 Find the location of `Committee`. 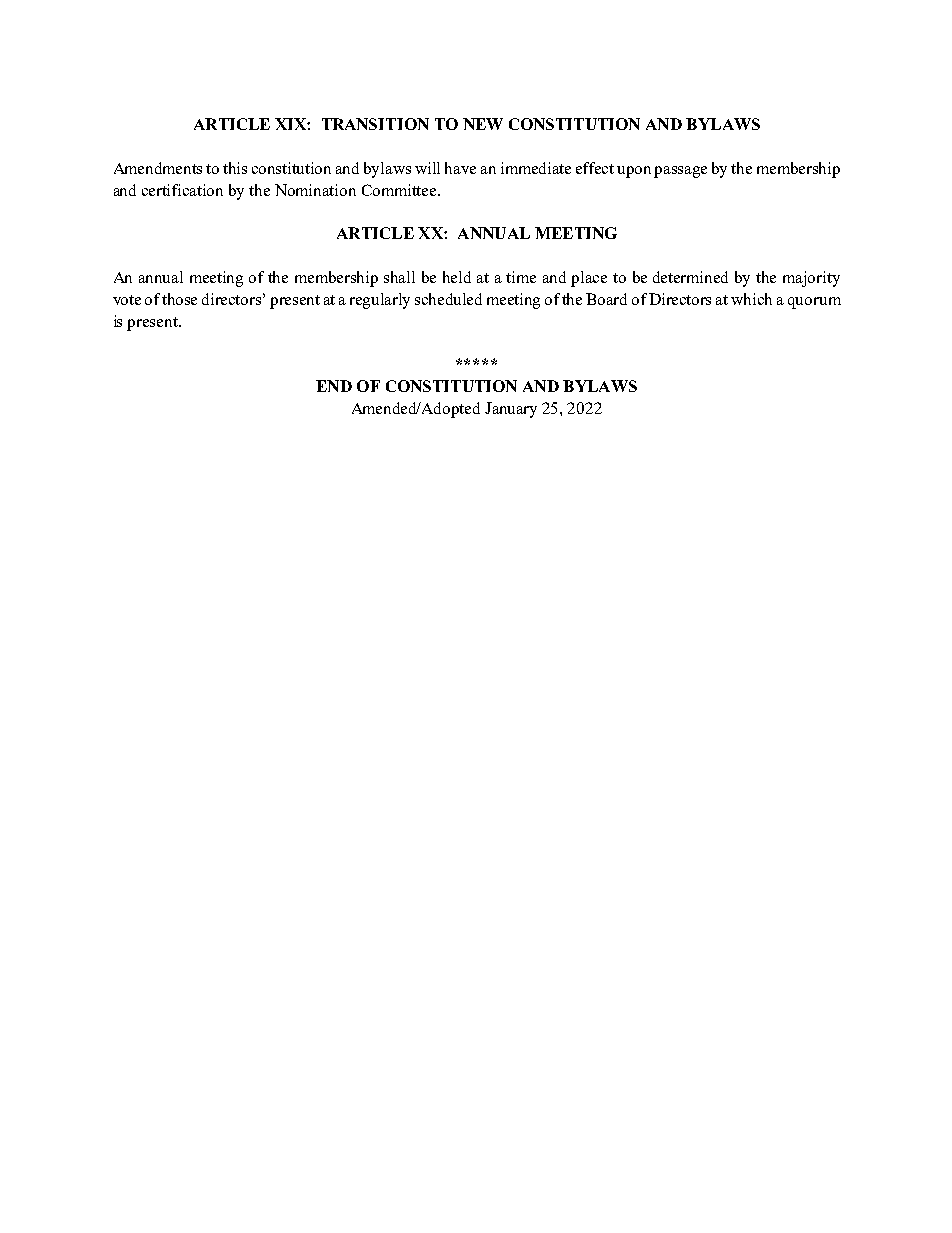

Committee is located at coordinates (400, 190).
